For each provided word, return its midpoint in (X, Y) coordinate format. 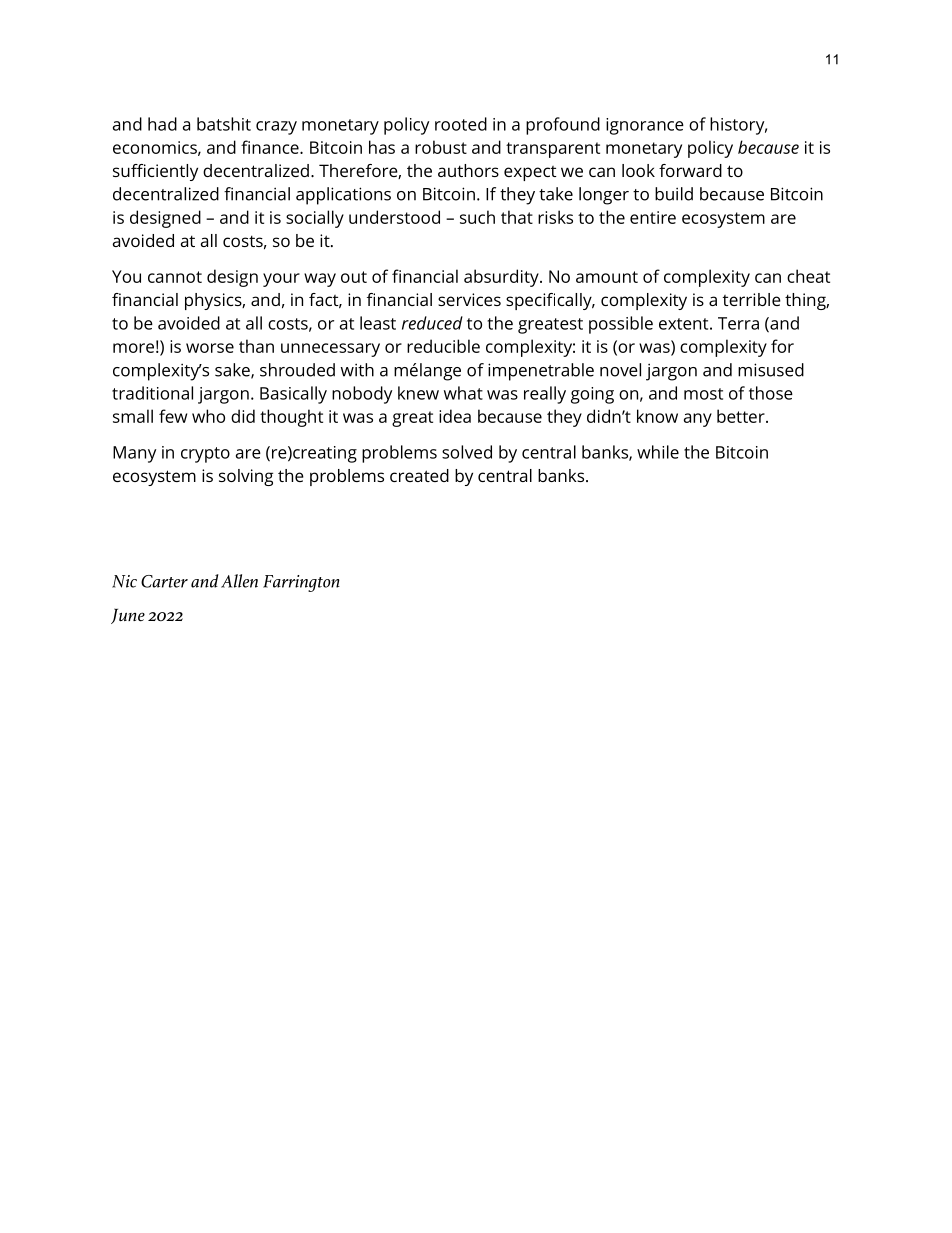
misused (771, 370)
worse (210, 348)
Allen (239, 581)
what (463, 393)
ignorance (645, 126)
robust (441, 147)
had (162, 124)
